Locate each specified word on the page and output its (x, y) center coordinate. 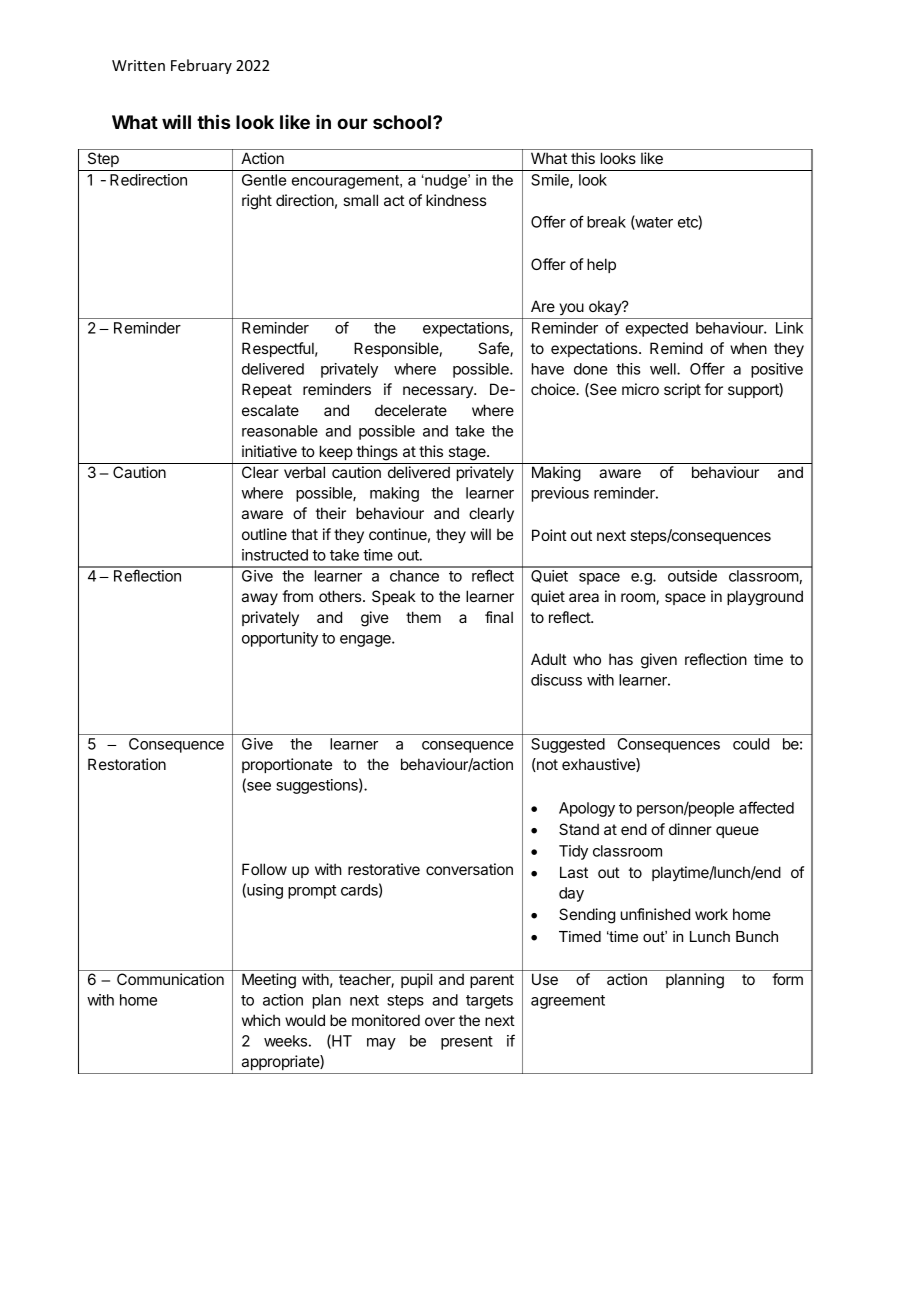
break (606, 222)
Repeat (267, 390)
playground (765, 598)
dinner (690, 829)
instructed (275, 555)
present (467, 1043)
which (261, 1020)
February (201, 66)
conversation (469, 869)
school (403, 122)
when (748, 348)
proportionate (287, 765)
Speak (394, 597)
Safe (494, 349)
